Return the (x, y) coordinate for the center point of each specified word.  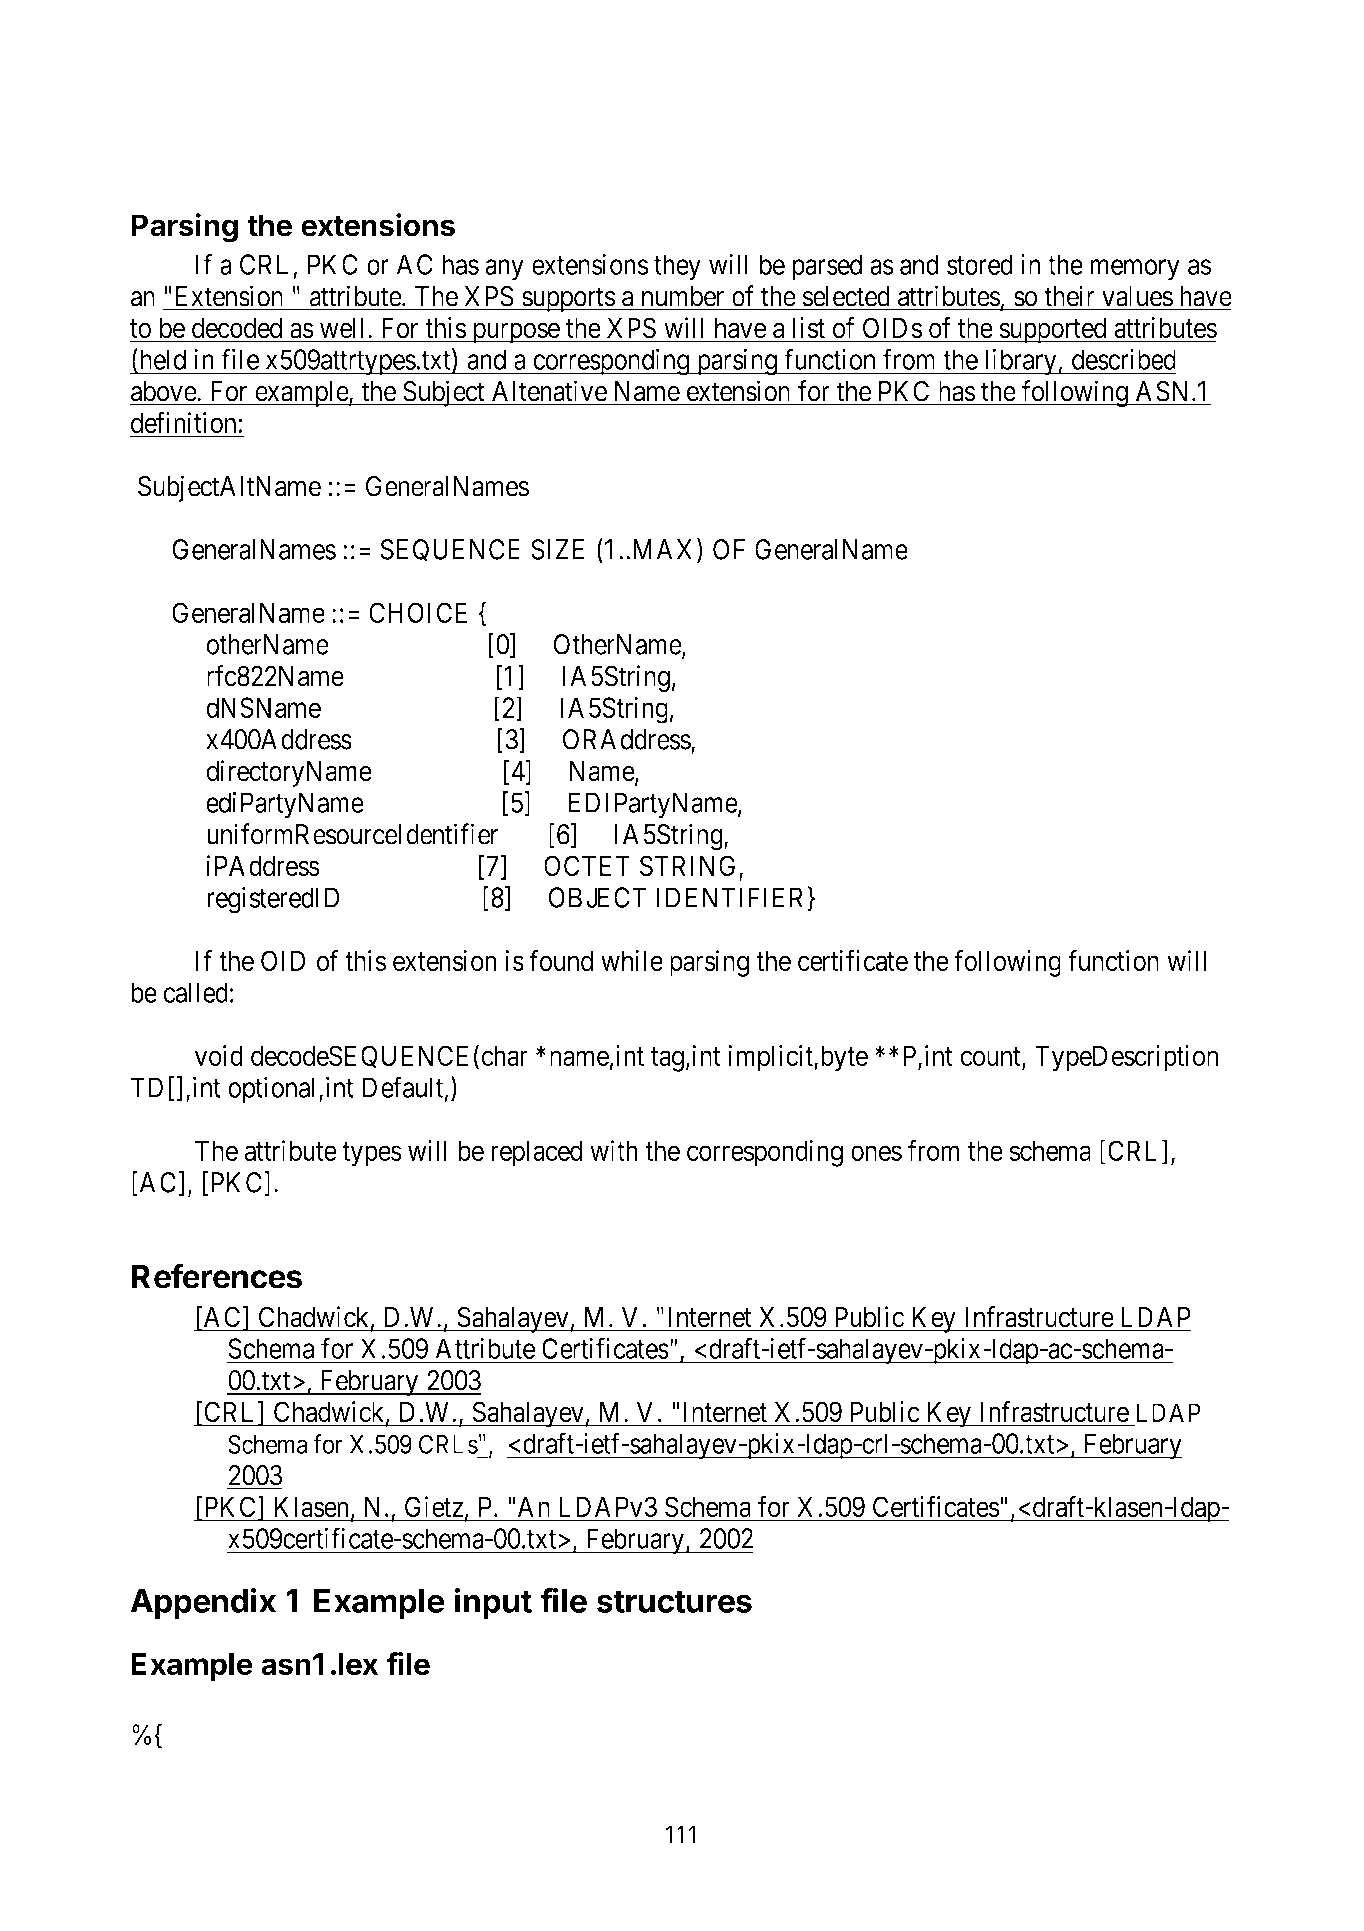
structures (674, 1601)
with (614, 1150)
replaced (537, 1153)
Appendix (203, 1604)
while (632, 960)
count (991, 1057)
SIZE (558, 549)
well (341, 328)
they (677, 267)
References (217, 1276)
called (196, 992)
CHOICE (418, 612)
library (1020, 362)
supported (1053, 330)
